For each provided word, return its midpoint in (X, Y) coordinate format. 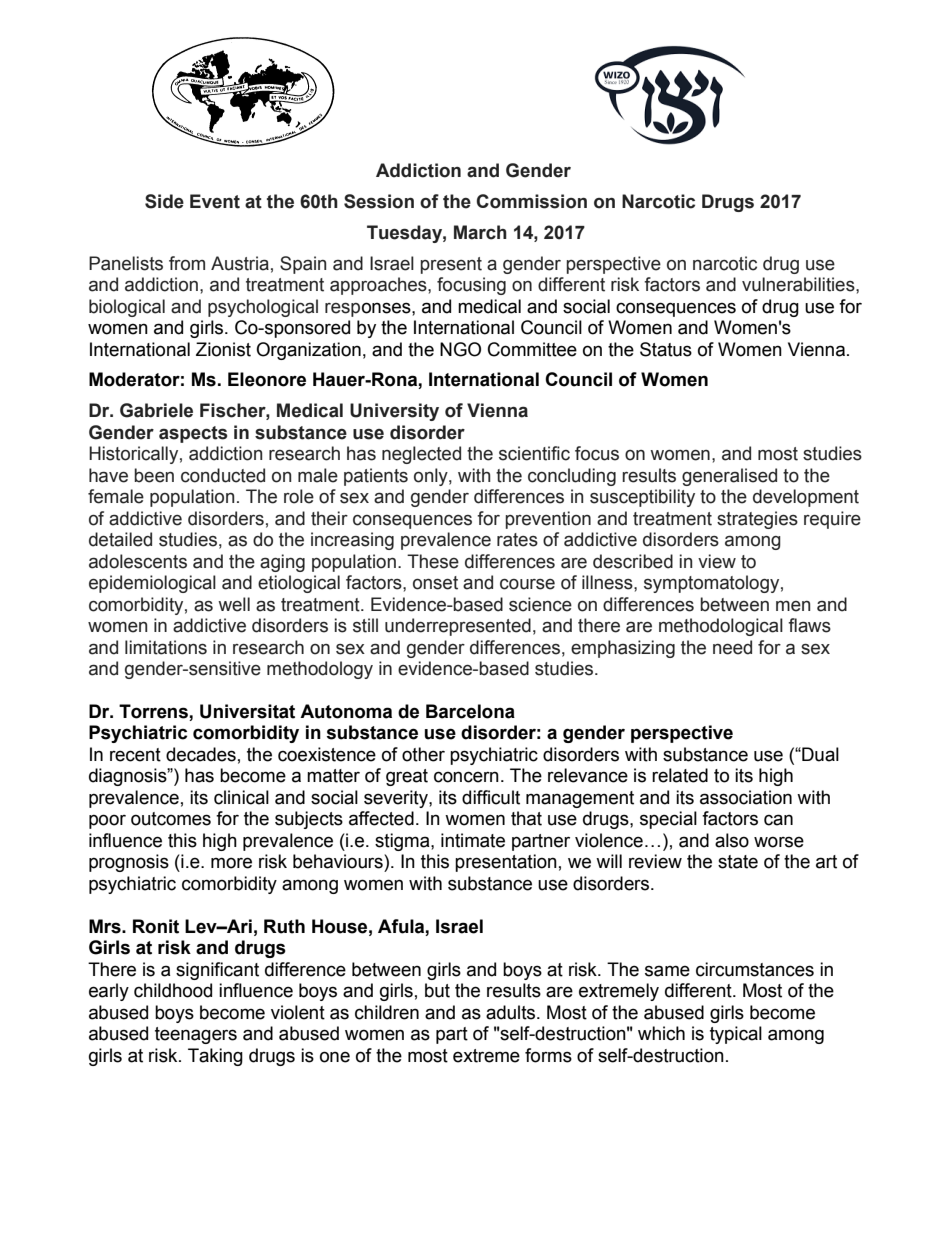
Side (164, 201)
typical (736, 1035)
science (540, 604)
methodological (721, 627)
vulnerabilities (799, 284)
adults (512, 1012)
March (480, 232)
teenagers (196, 1035)
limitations (166, 647)
